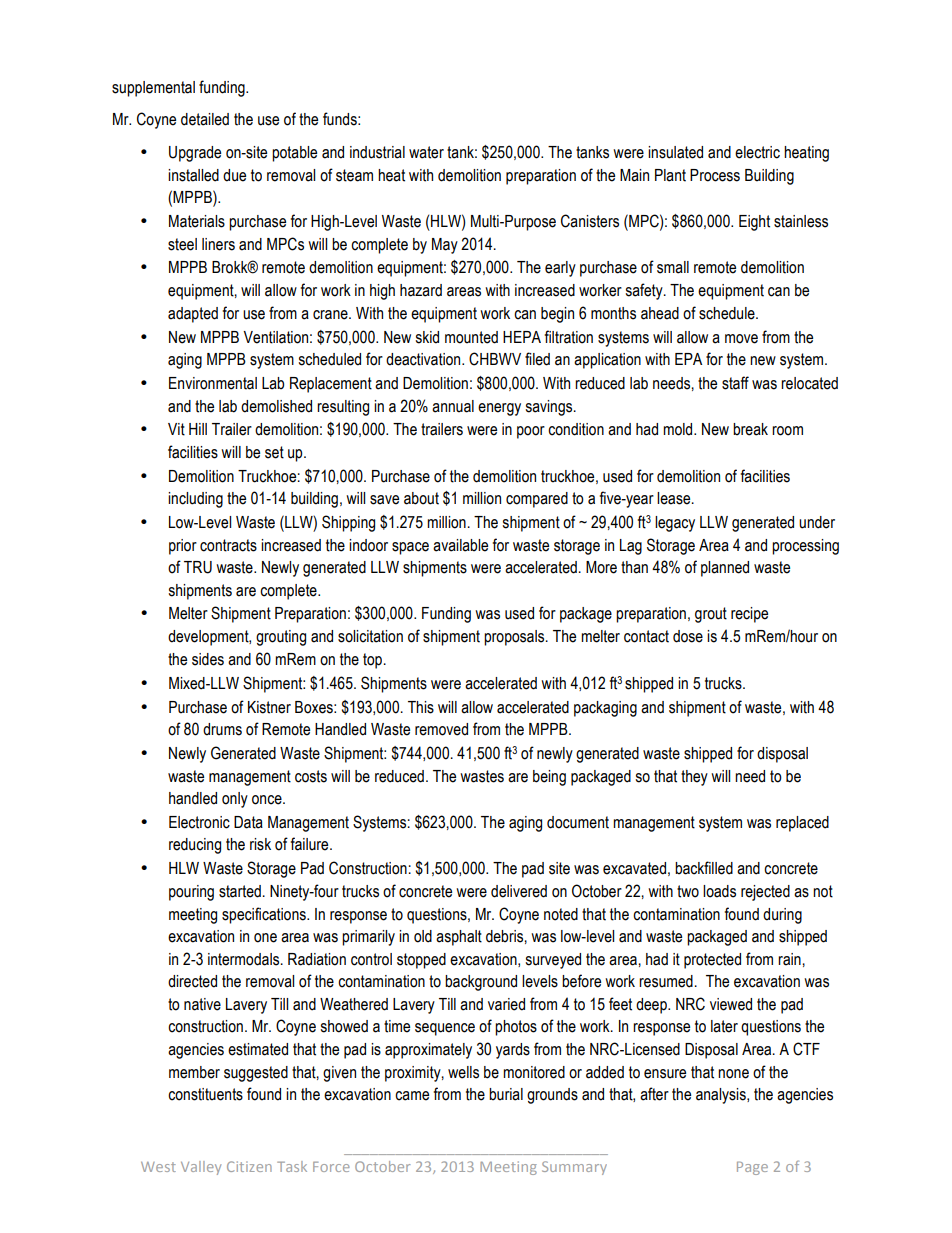  Describe the element at coordinates (205, 119) in the screenshot. I see `detailed` at that location.
